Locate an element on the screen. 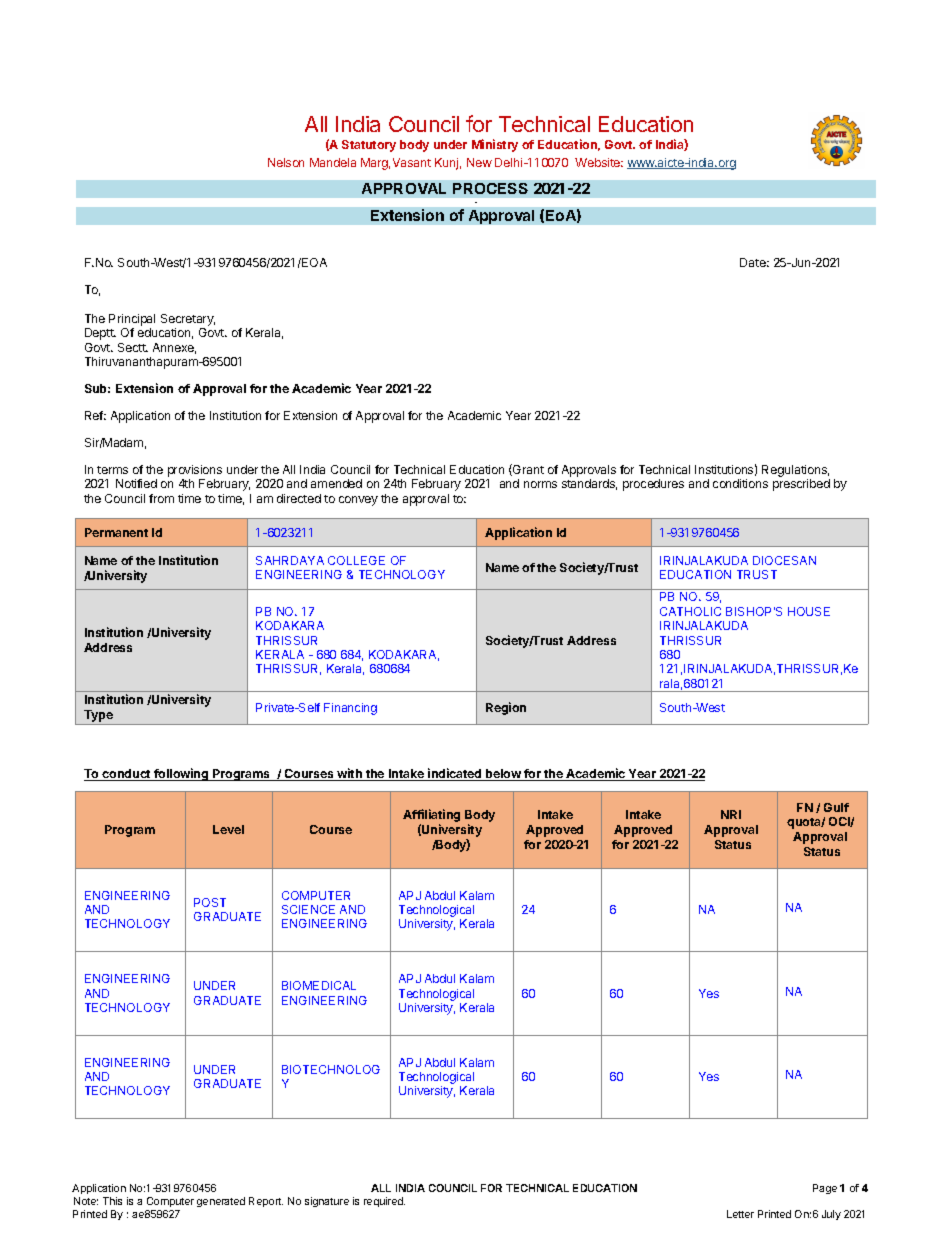 This screenshot has height=1233, width=952. required is located at coordinates (384, 1202).
